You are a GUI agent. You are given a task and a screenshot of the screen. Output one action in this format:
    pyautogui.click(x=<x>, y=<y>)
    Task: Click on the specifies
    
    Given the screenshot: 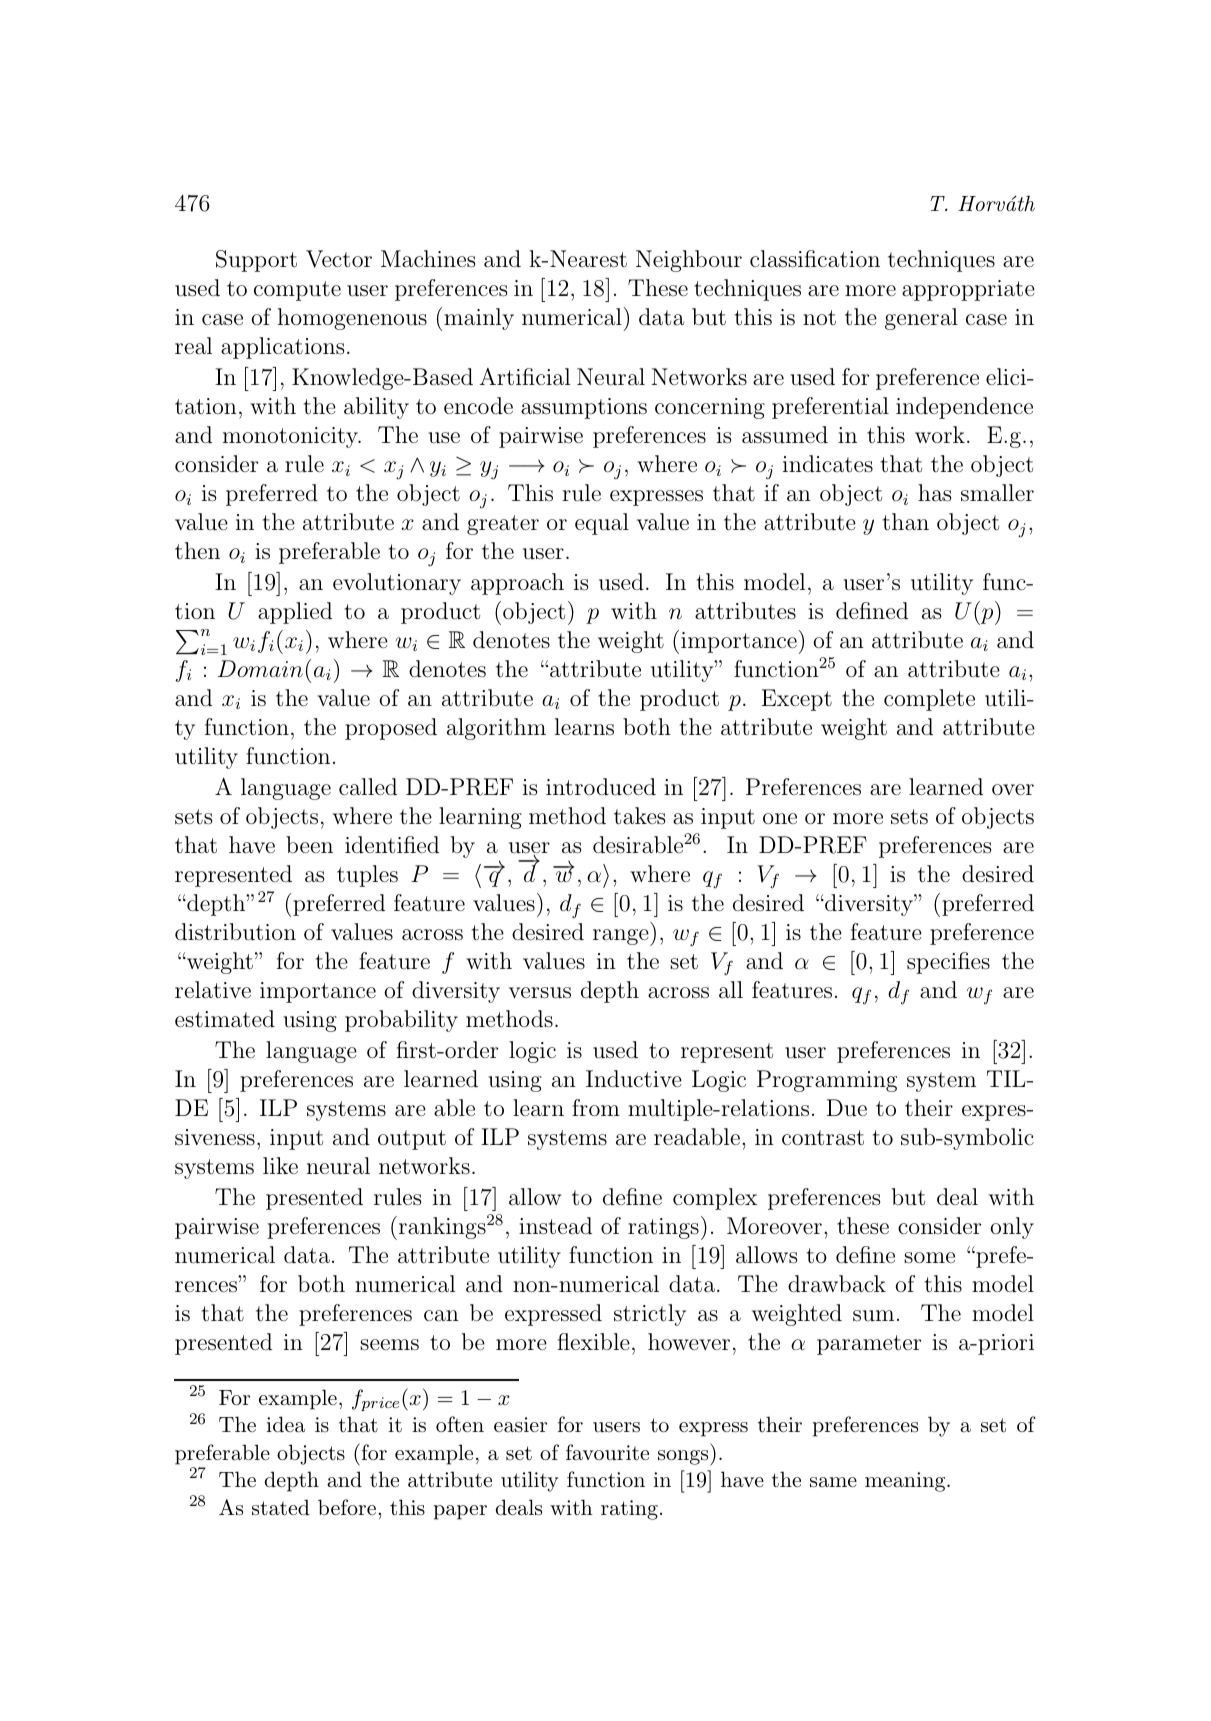 What is the action you would take?
    pyautogui.click(x=948, y=963)
